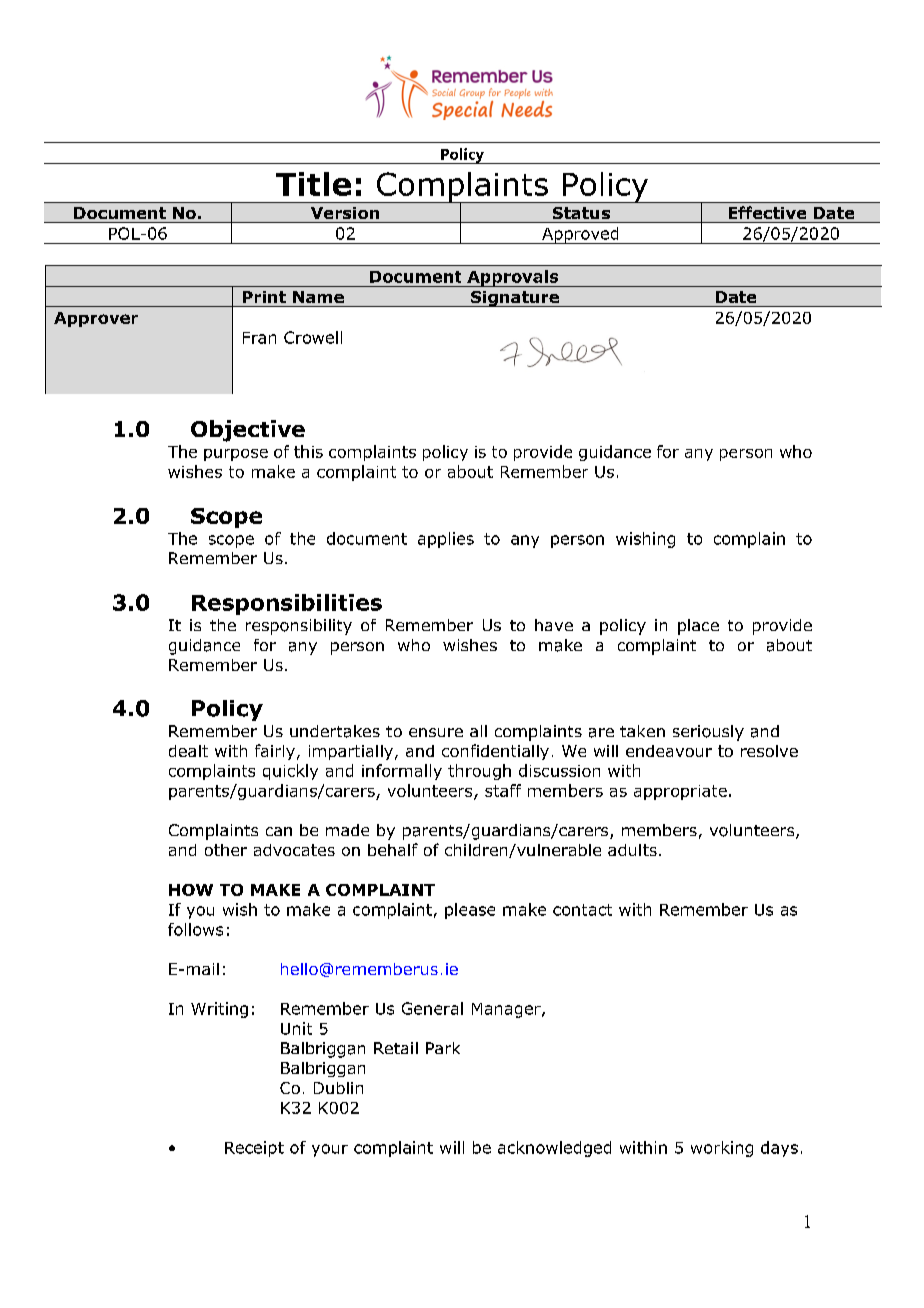 The width and height of the screenshot is (924, 1308). I want to click on Park, so click(443, 1048).
